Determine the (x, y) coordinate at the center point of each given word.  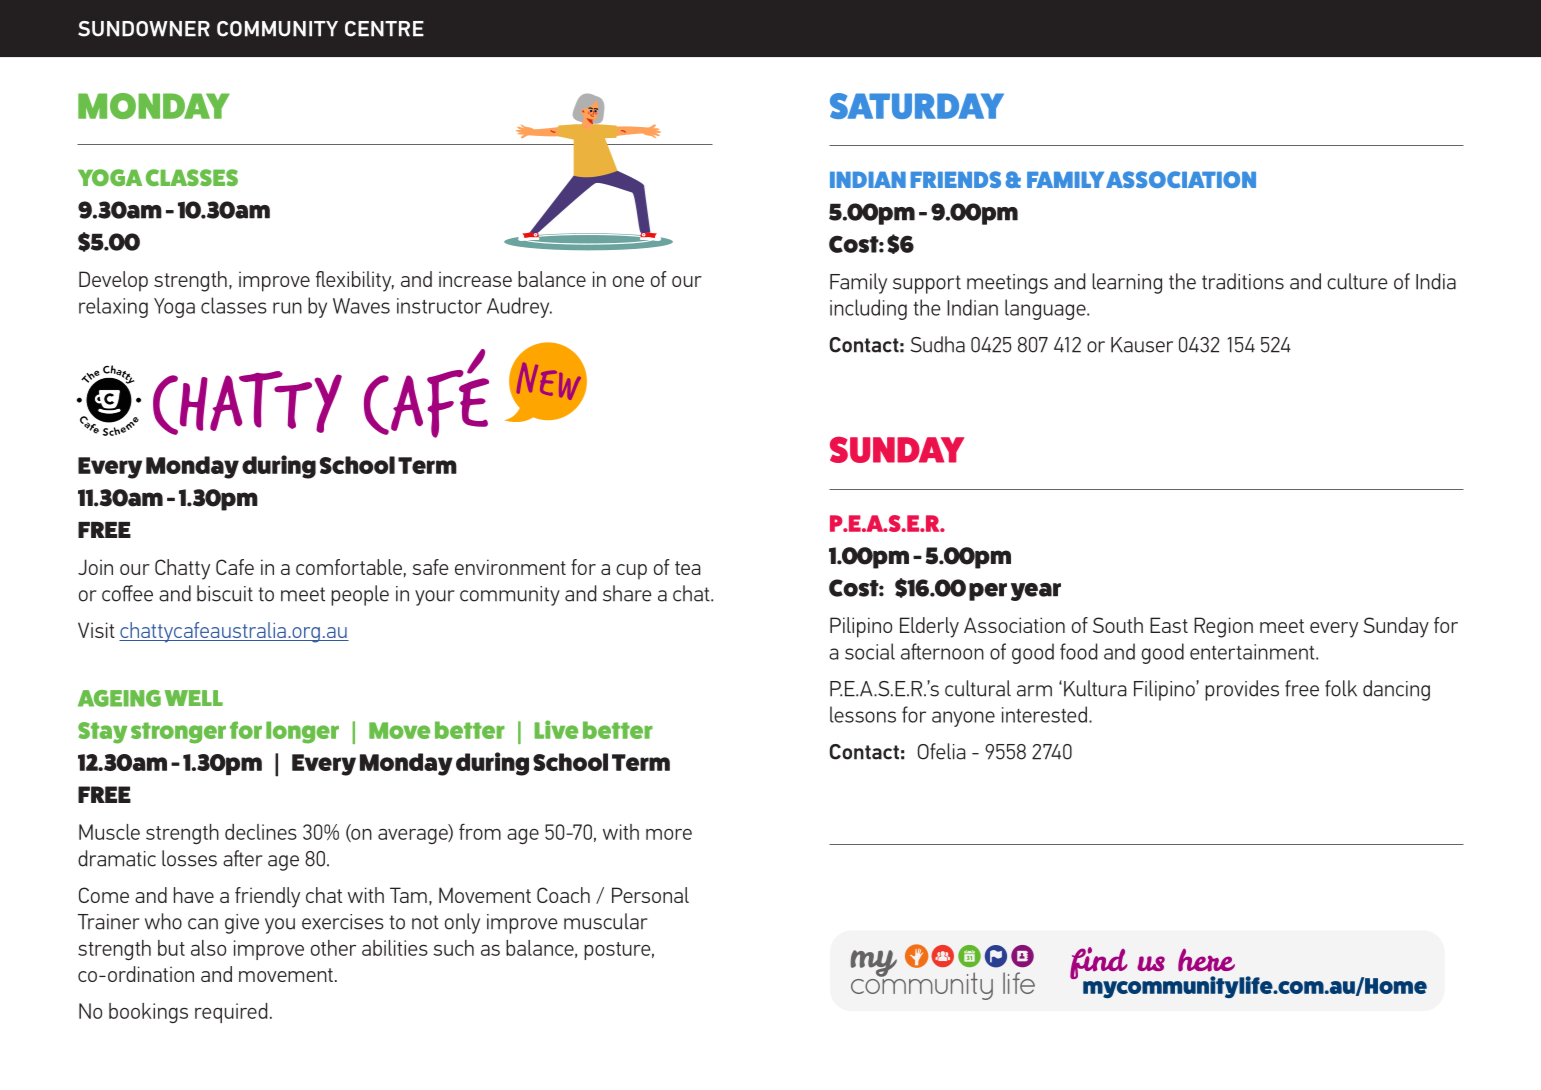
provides (1242, 690)
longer (302, 732)
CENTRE (384, 29)
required (231, 1013)
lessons (863, 714)
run (287, 308)
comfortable (349, 567)
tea (687, 568)
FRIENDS (956, 179)
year (1036, 592)
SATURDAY (917, 106)
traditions (1243, 281)
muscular (606, 921)
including (868, 309)
